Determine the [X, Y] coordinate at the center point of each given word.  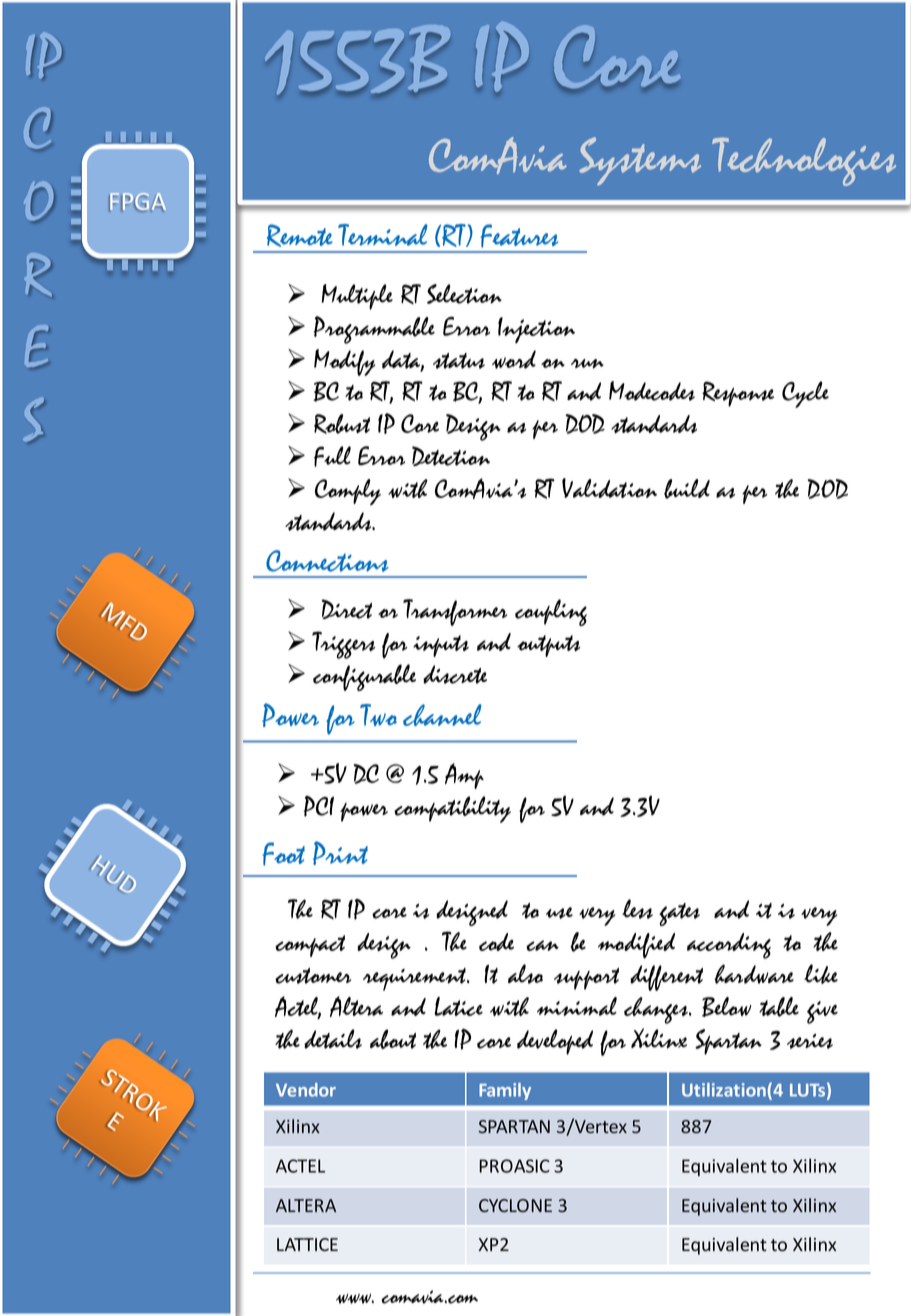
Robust [342, 424]
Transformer [455, 612]
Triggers [343, 645]
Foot [283, 854]
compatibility [452, 809]
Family [505, 1091]
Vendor [306, 1090]
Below [727, 1007]
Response [738, 394]
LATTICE [307, 1244]
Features [519, 236]
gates [679, 914]
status [459, 361]
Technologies [804, 161]
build [687, 489]
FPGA [137, 202]
